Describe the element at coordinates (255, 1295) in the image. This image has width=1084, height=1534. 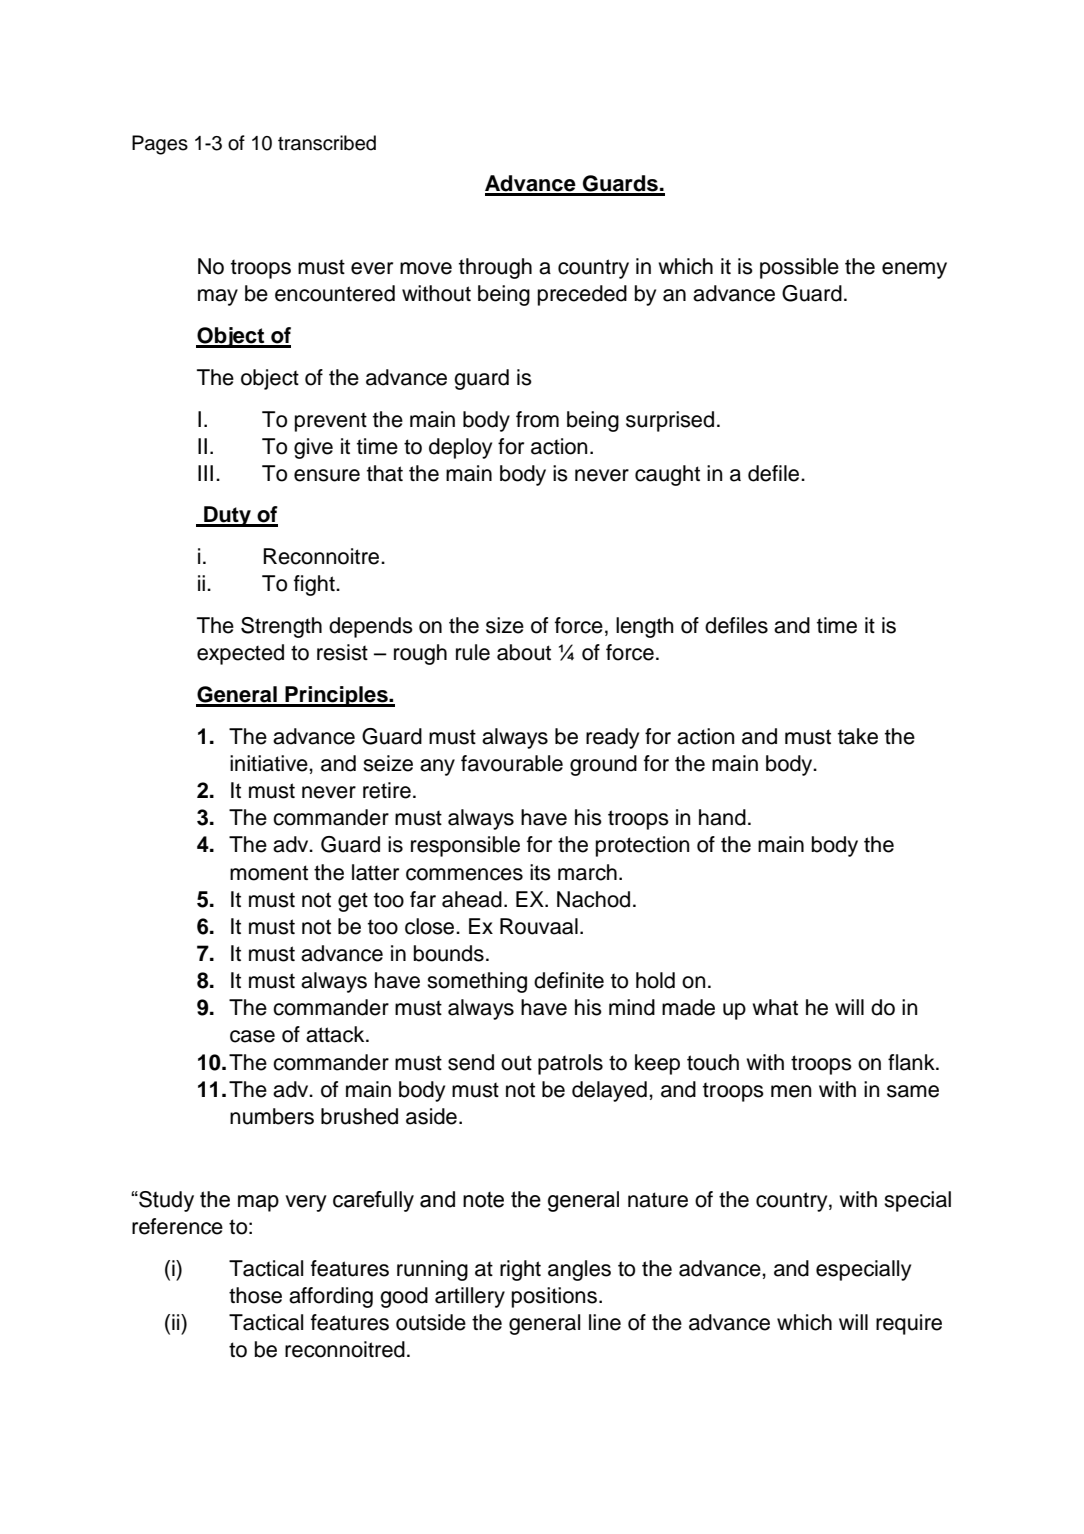
I see `those` at that location.
